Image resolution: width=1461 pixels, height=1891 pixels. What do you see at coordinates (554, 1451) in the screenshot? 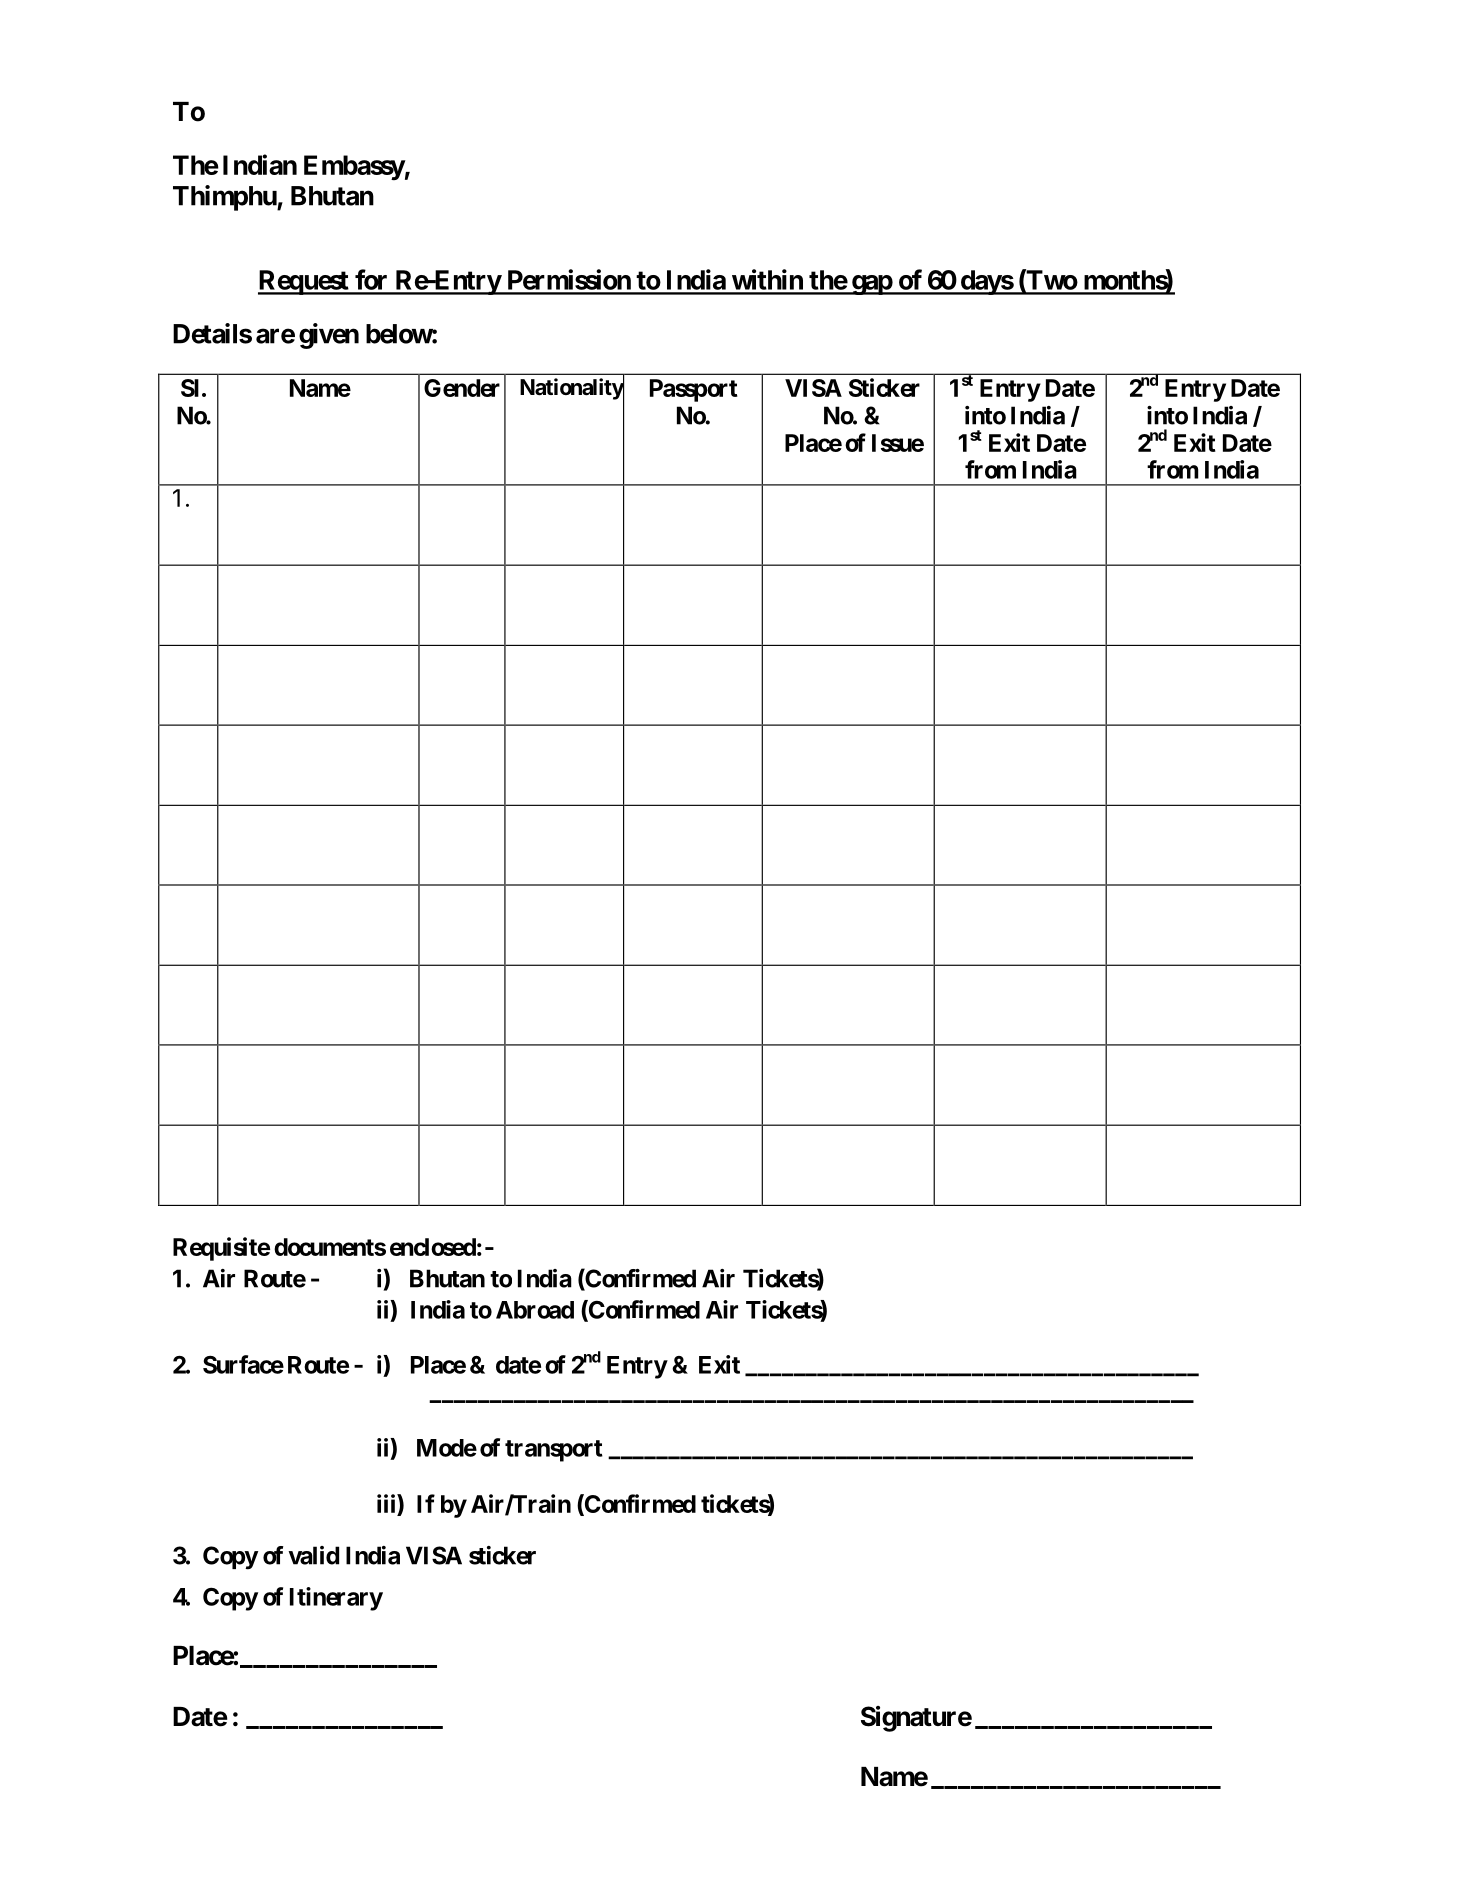
I see `transport` at bounding box center [554, 1451].
